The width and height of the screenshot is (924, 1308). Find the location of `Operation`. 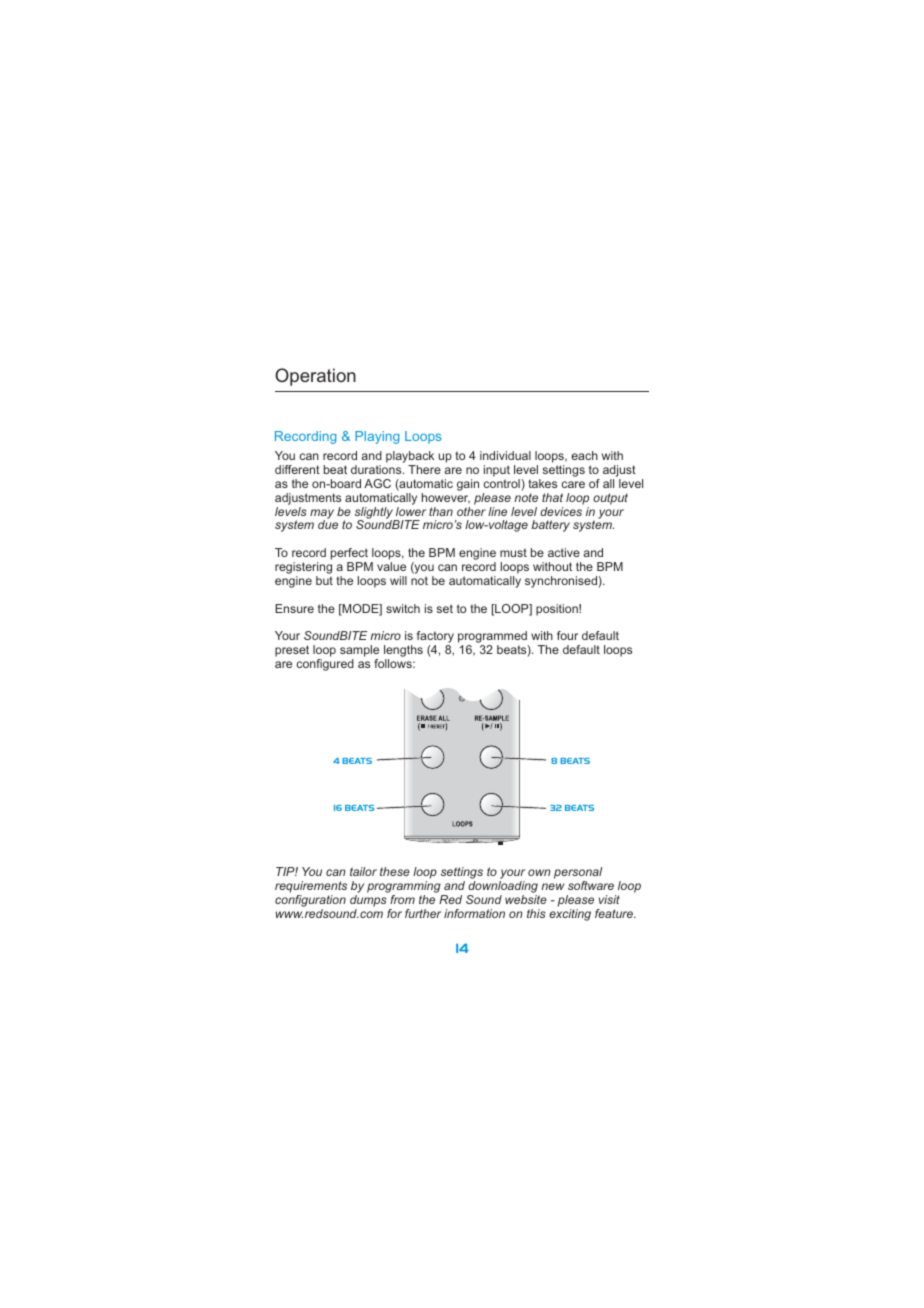

Operation is located at coordinates (315, 377).
